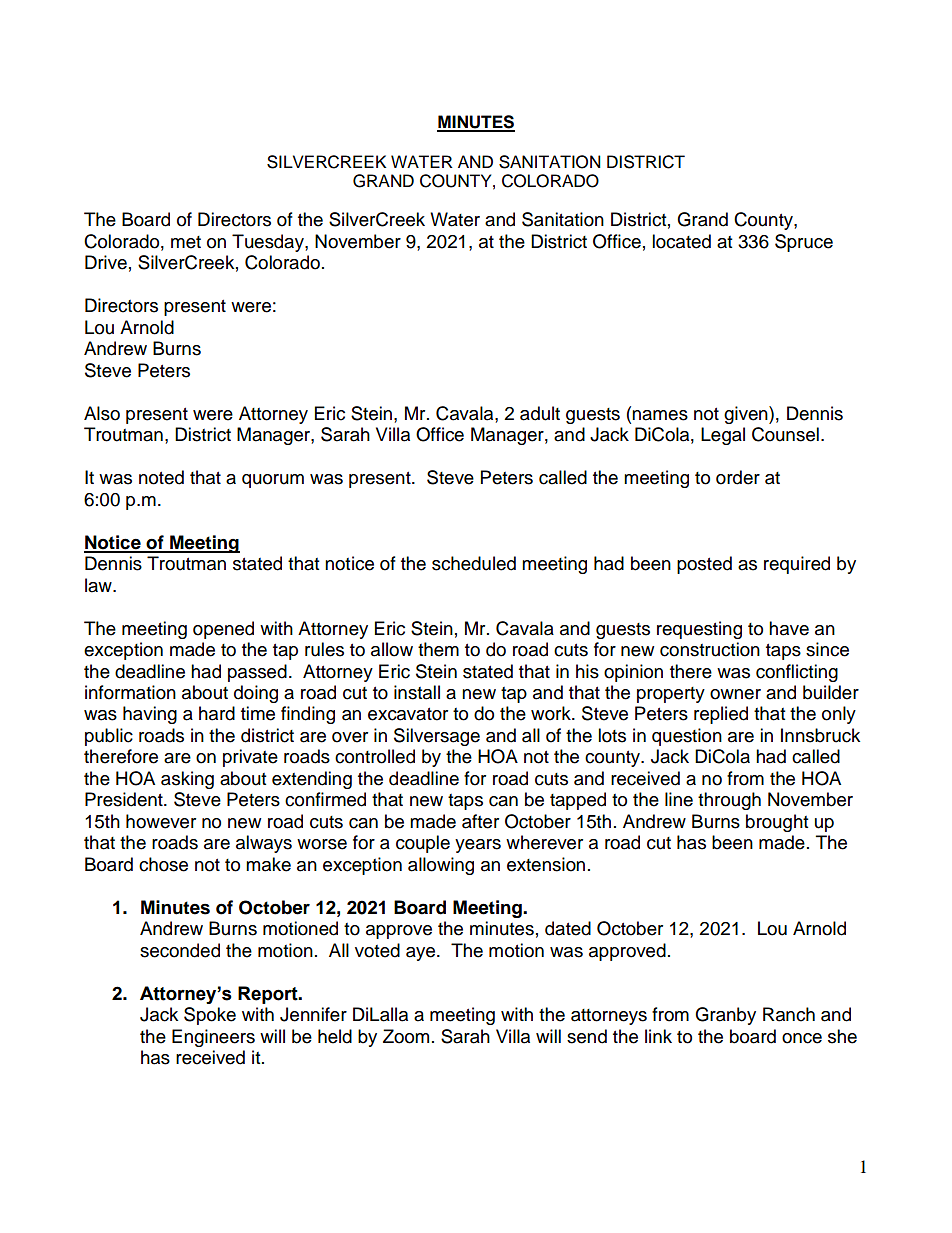 The height and width of the image is (1233, 952). What do you see at coordinates (408, 714) in the image?
I see `excavator` at bounding box center [408, 714].
